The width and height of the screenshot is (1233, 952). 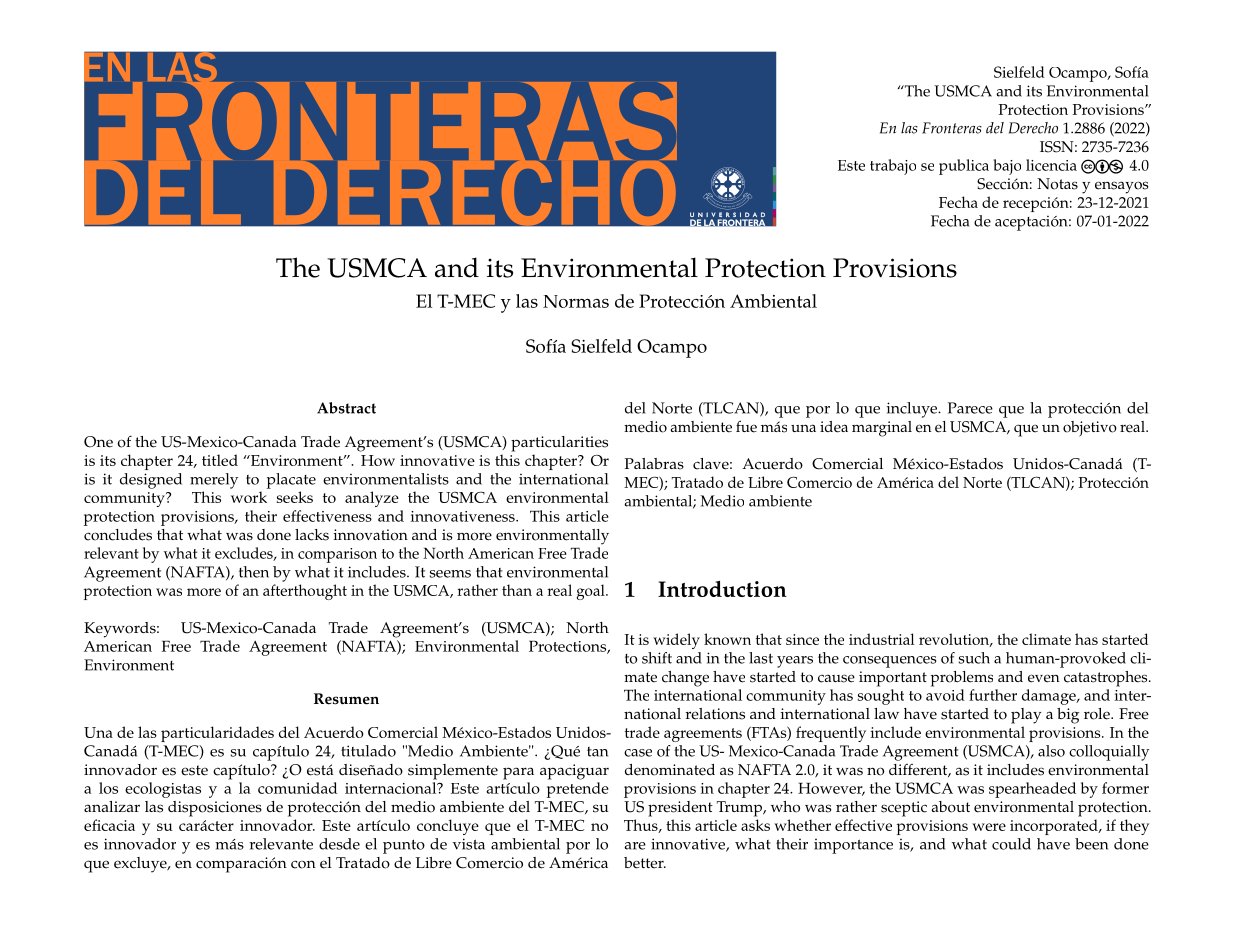 What do you see at coordinates (834, 427) in the screenshot?
I see `idea` at bounding box center [834, 427].
